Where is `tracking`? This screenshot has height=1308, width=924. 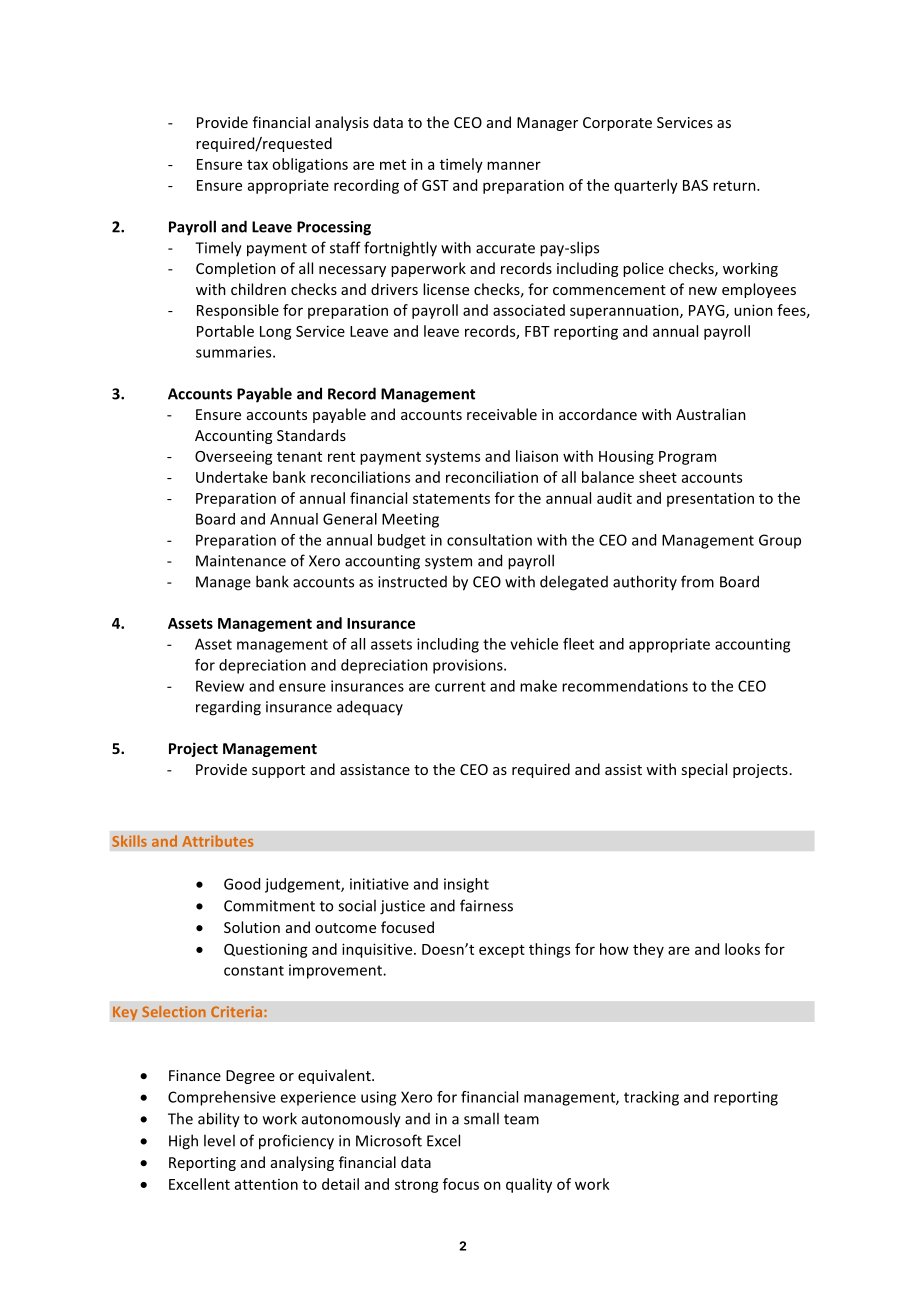 tracking is located at coordinates (651, 1098).
